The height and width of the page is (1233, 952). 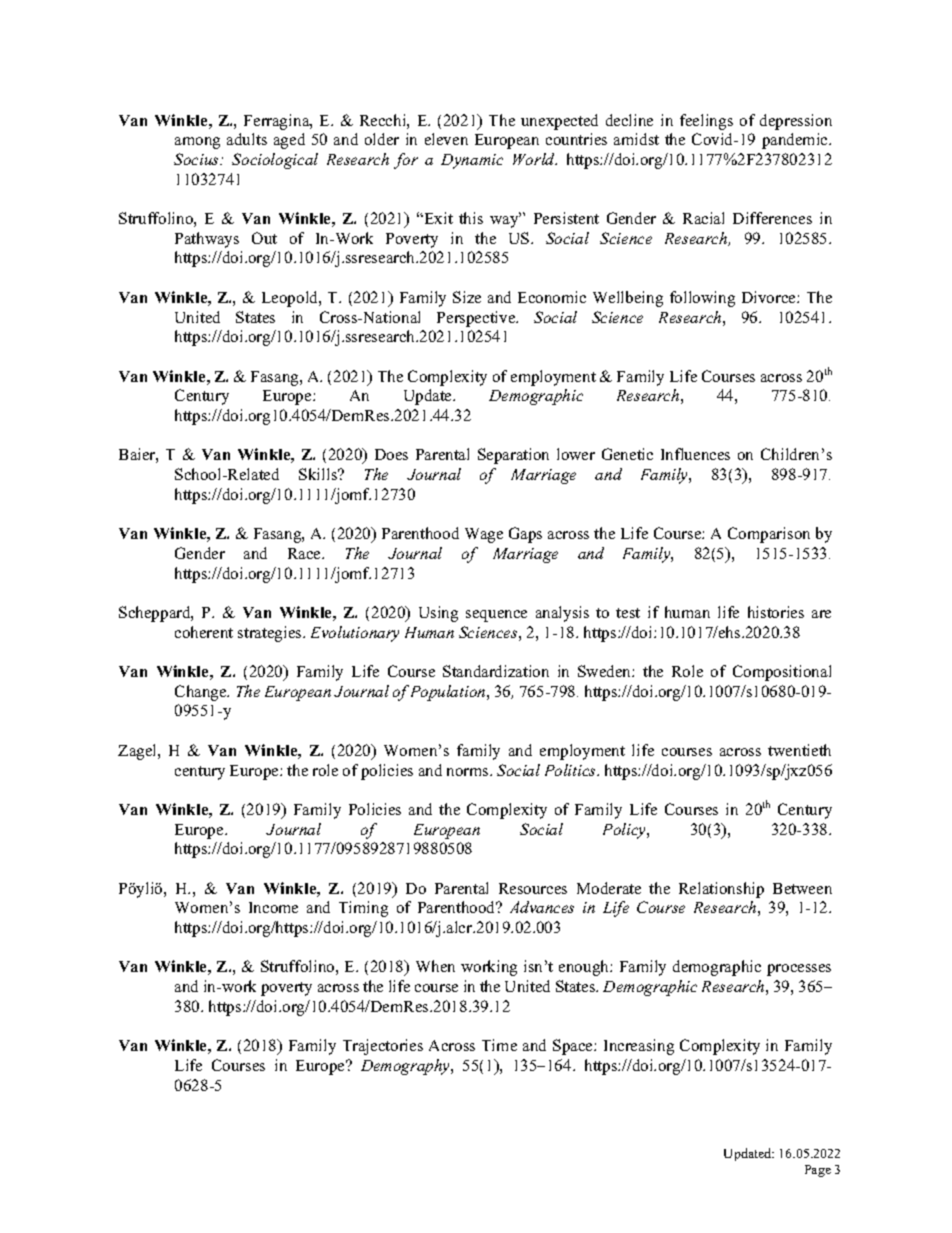 What do you see at coordinates (319, 474) in the page?
I see `Skills` at bounding box center [319, 474].
